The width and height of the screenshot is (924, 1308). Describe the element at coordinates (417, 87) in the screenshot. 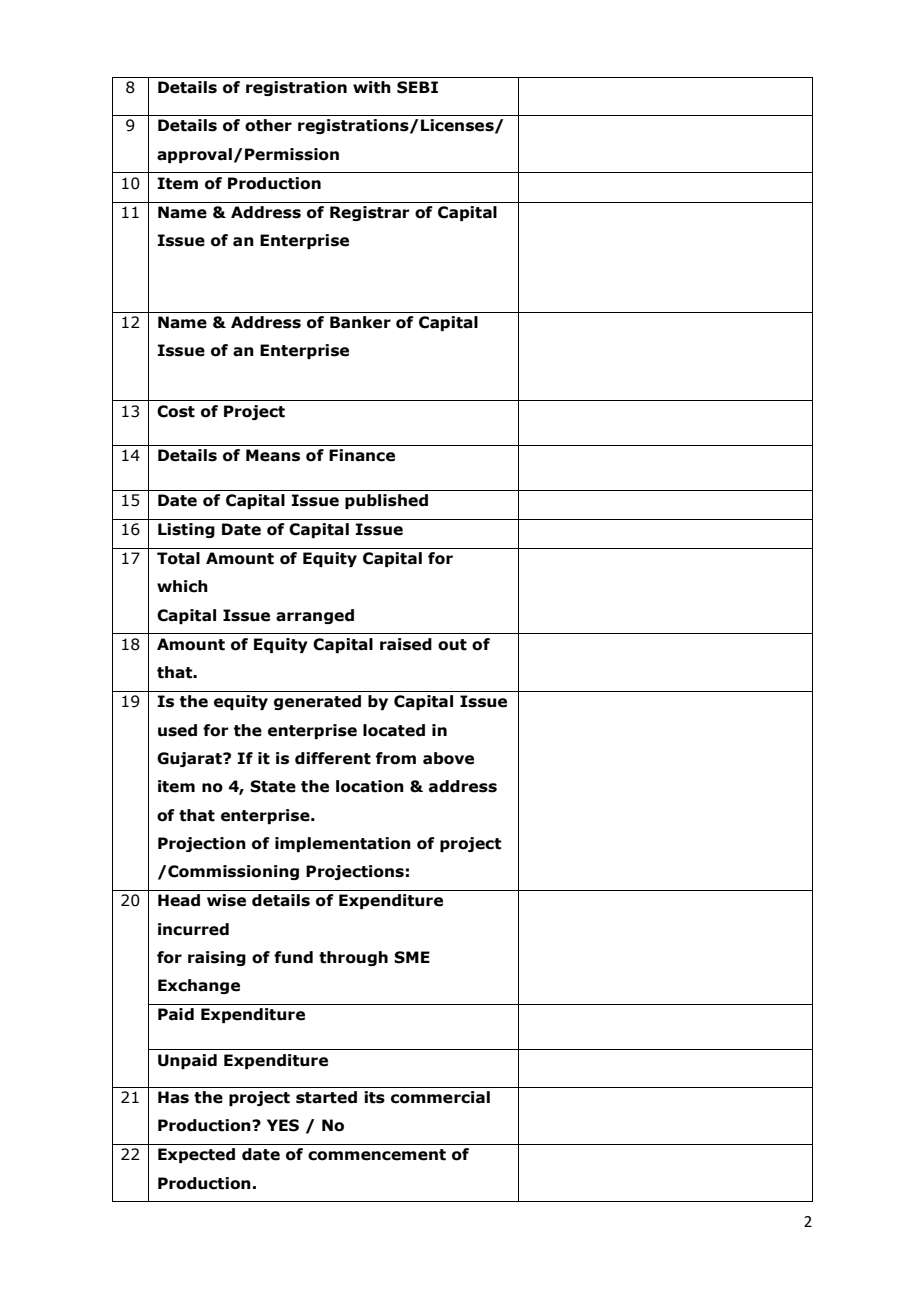

I see `SEBI` at that location.
